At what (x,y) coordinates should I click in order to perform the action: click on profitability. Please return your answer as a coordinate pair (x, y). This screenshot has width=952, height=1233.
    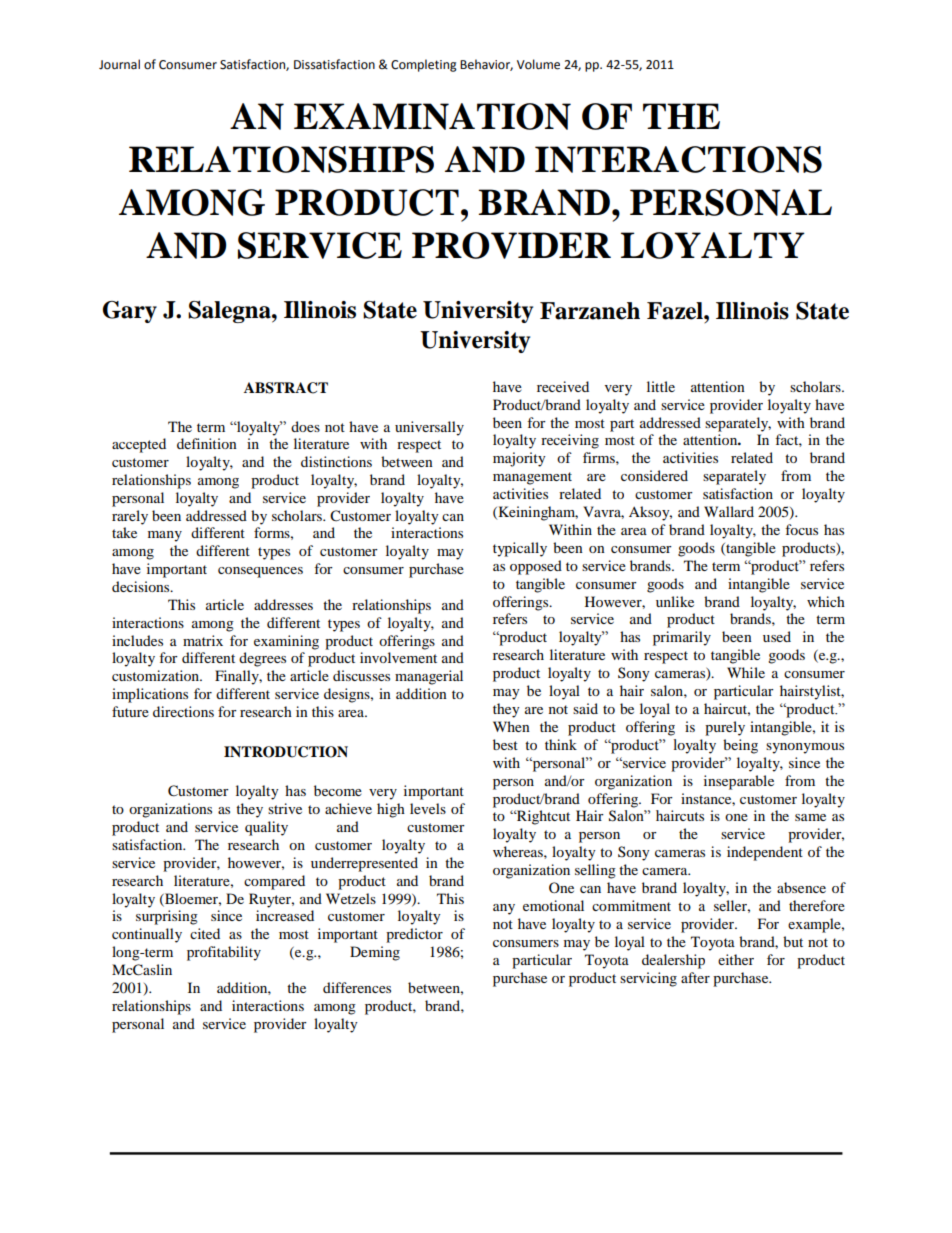
    Looking at the image, I should click on (224, 953).
